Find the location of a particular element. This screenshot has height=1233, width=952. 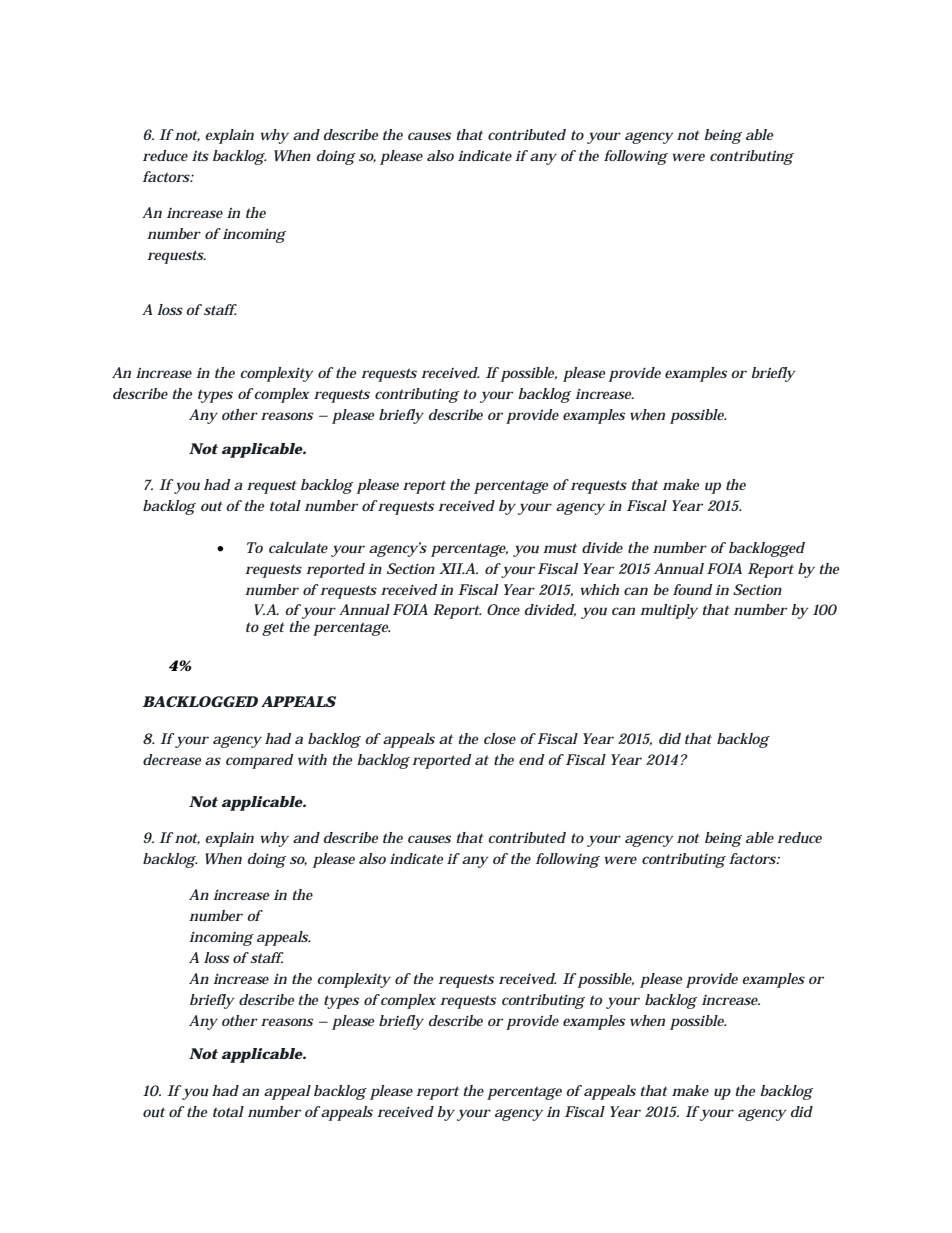

which is located at coordinates (600, 589).
